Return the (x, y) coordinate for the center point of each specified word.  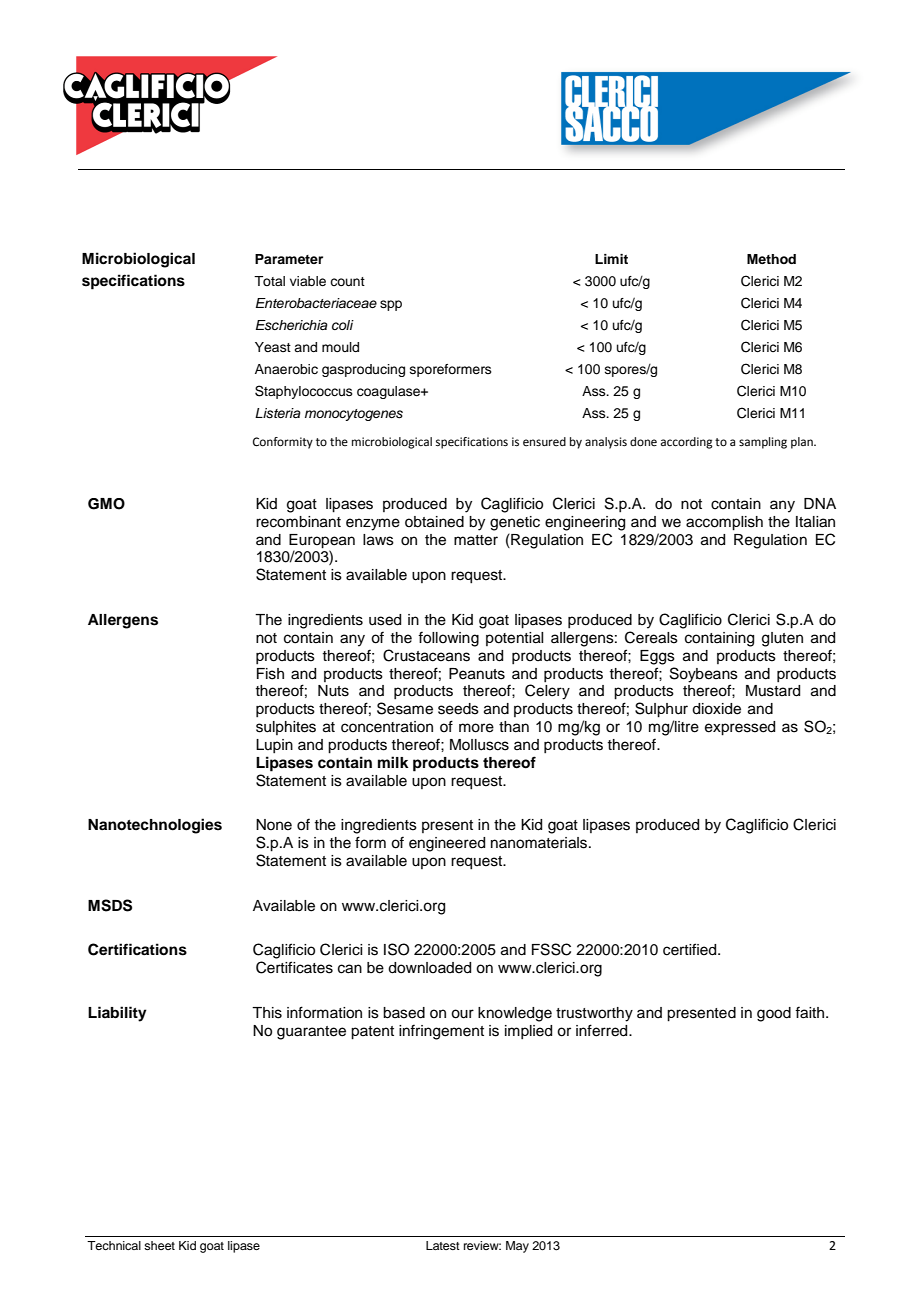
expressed (740, 728)
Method (771, 259)
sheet (159, 1245)
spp (391, 305)
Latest (443, 1245)
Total (269, 281)
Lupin (274, 746)
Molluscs (479, 745)
